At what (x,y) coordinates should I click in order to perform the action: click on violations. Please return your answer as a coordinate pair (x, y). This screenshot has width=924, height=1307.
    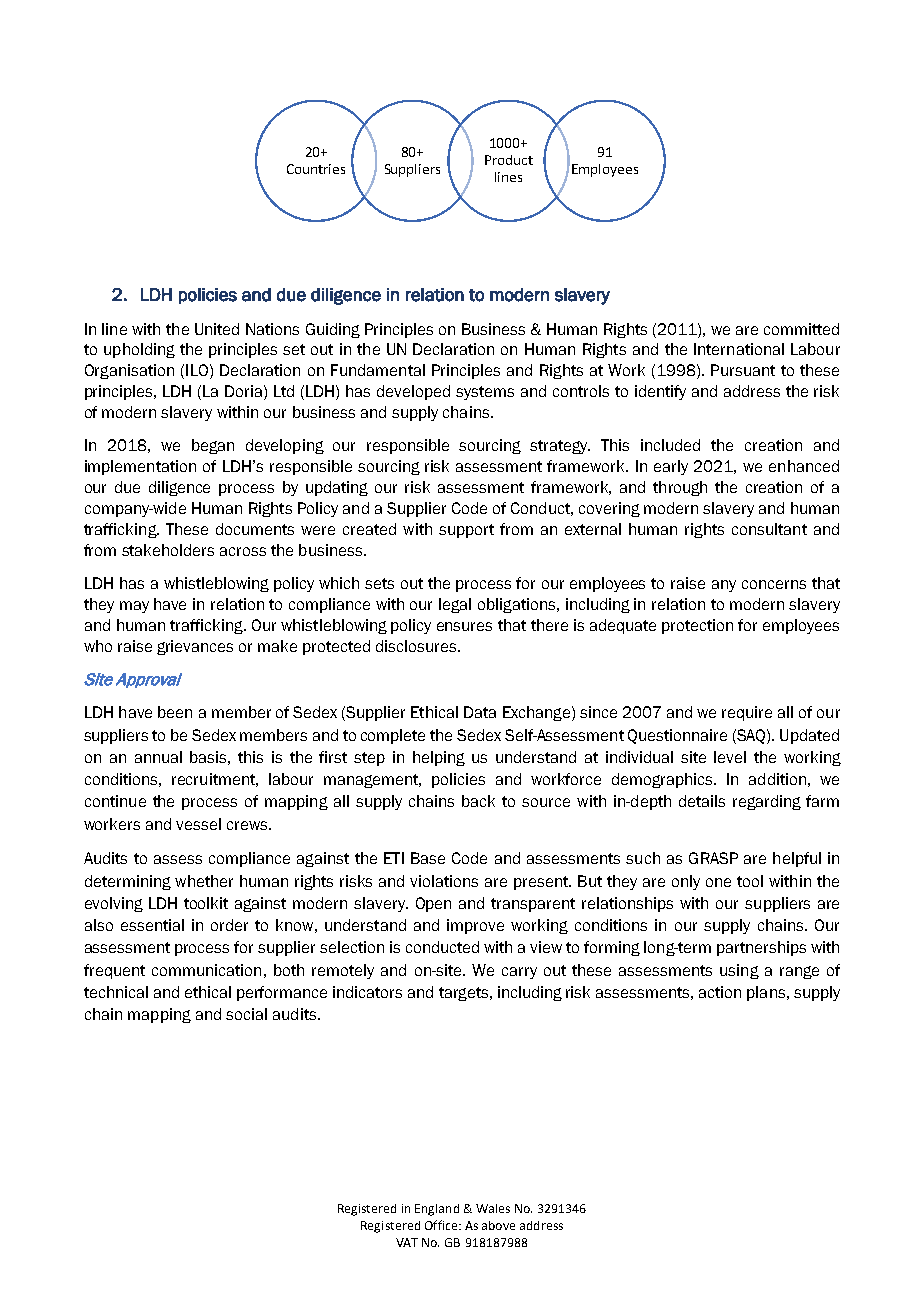
    Looking at the image, I should click on (444, 881).
